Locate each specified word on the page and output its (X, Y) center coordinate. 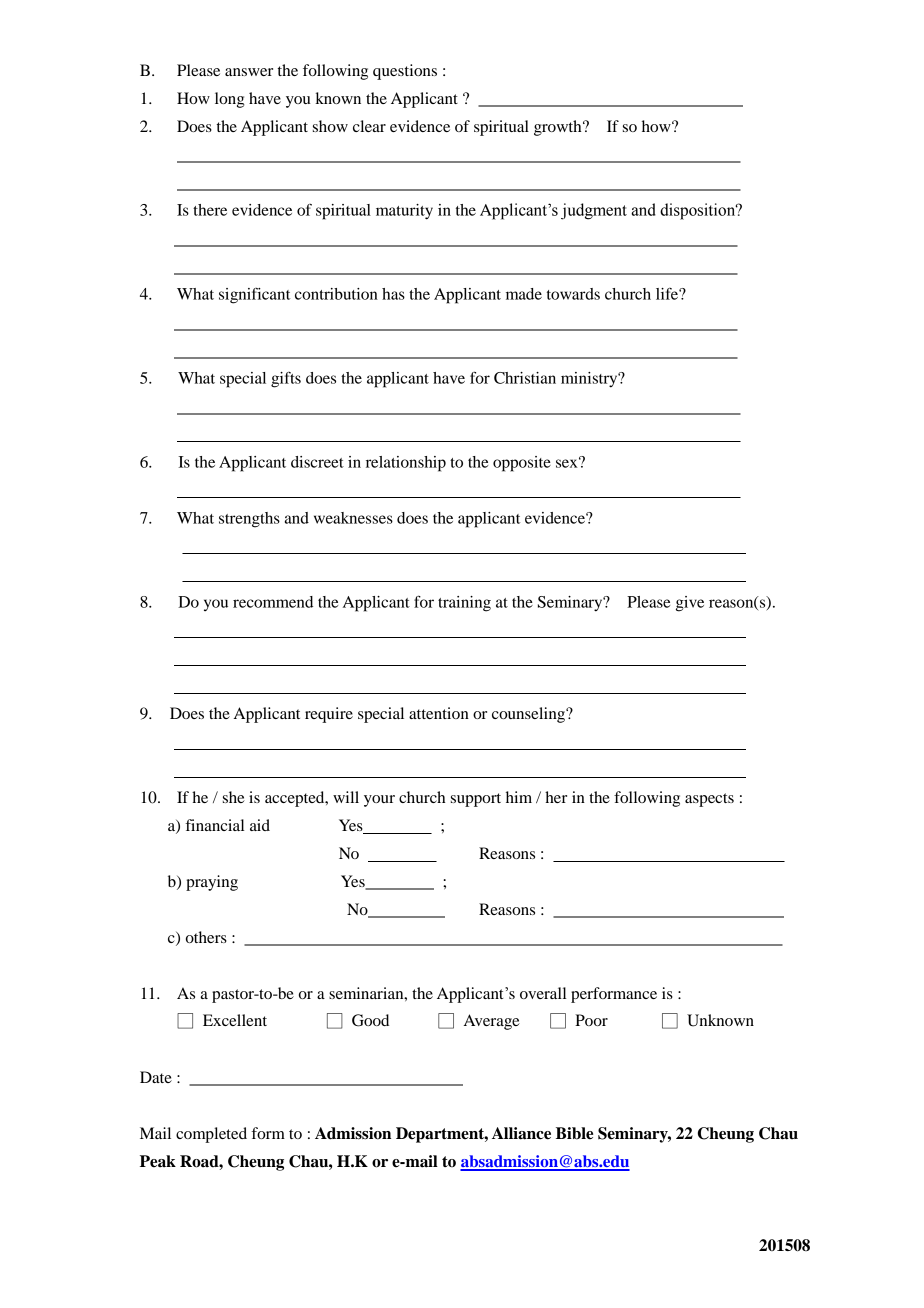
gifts (286, 380)
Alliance (521, 1133)
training (464, 604)
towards (573, 294)
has (393, 294)
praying (212, 883)
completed (211, 1135)
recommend (273, 602)
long (230, 100)
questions (405, 72)
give (690, 604)
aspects (709, 800)
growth (559, 128)
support (476, 800)
